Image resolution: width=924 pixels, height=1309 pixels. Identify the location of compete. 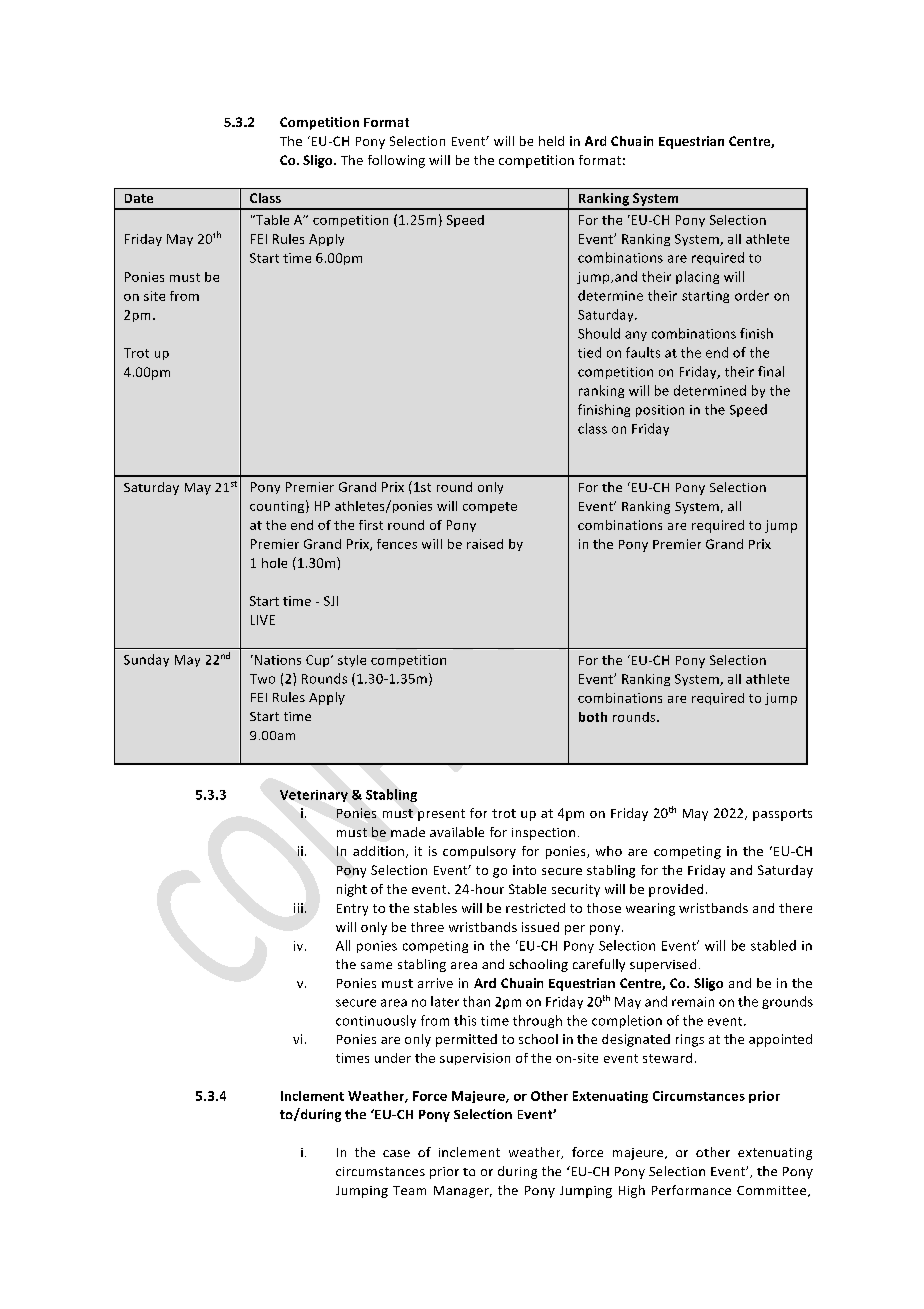
(490, 507).
